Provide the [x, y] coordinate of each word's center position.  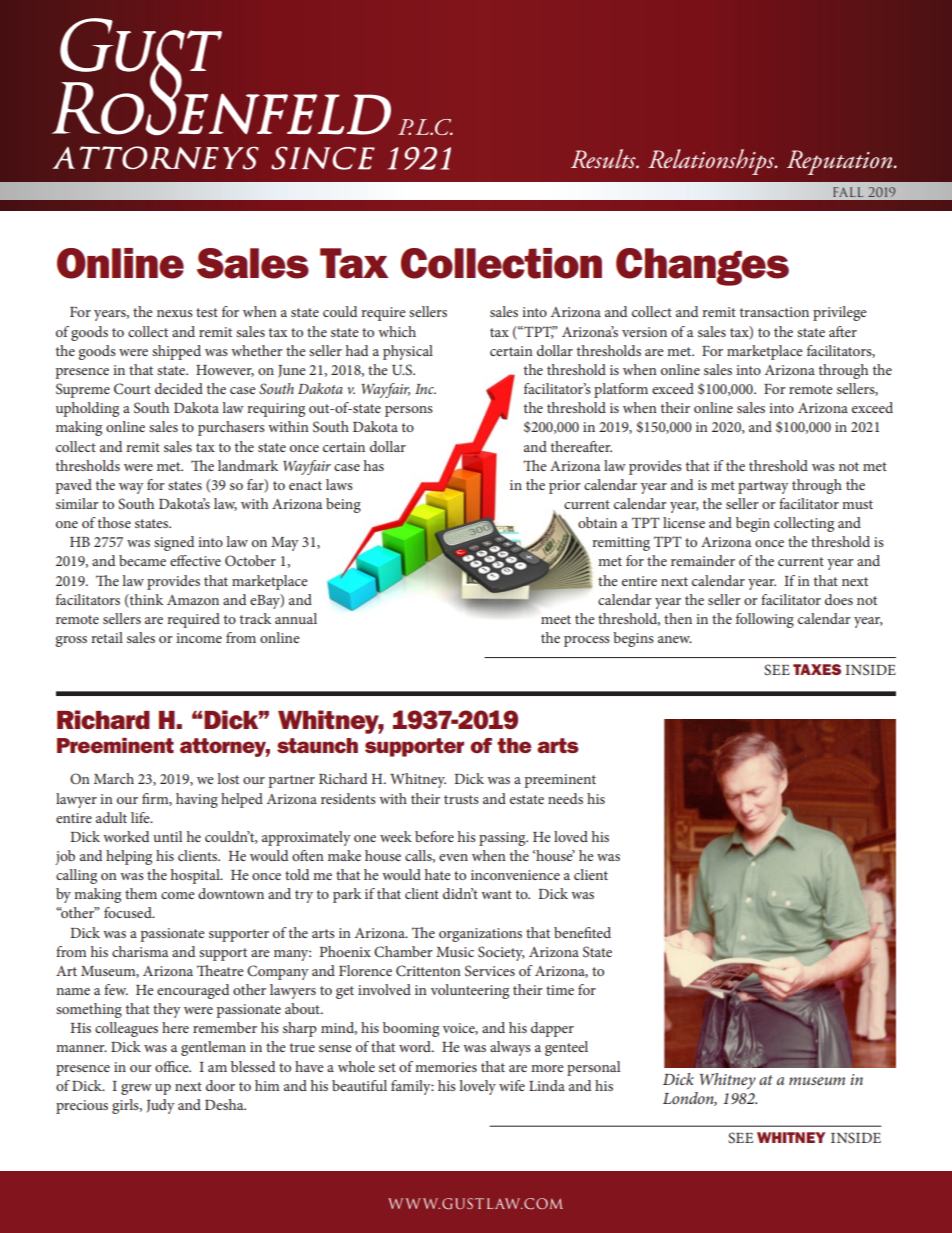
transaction [774, 312]
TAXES [817, 669]
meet [556, 619]
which [397, 331]
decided [179, 388]
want [496, 894]
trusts [461, 799]
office [173, 1066]
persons [409, 411]
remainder [703, 560]
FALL [848, 192]
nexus [175, 313]
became [142, 560]
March [114, 778]
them [141, 893]
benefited [582, 932]
